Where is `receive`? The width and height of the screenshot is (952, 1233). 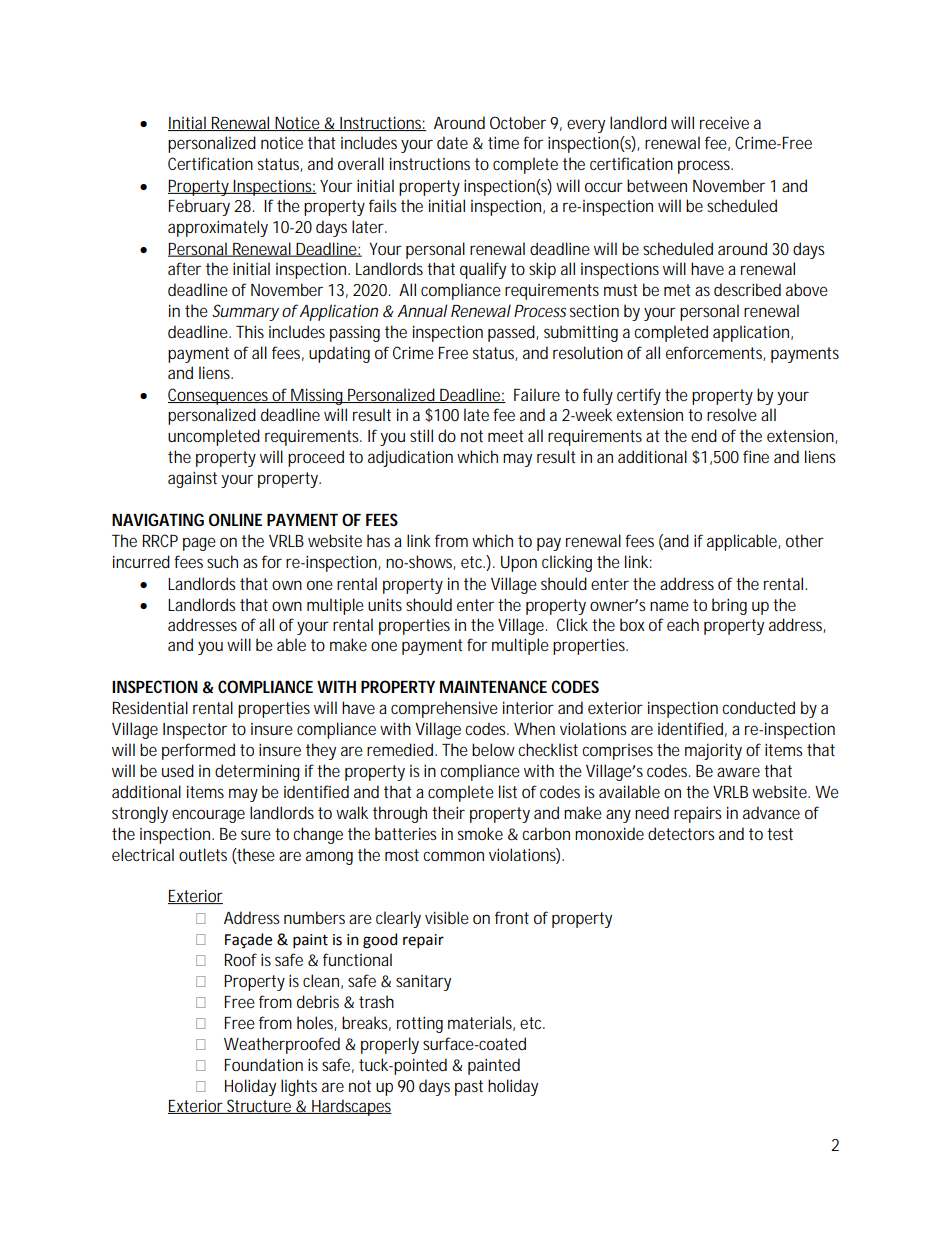
receive is located at coordinates (724, 122).
